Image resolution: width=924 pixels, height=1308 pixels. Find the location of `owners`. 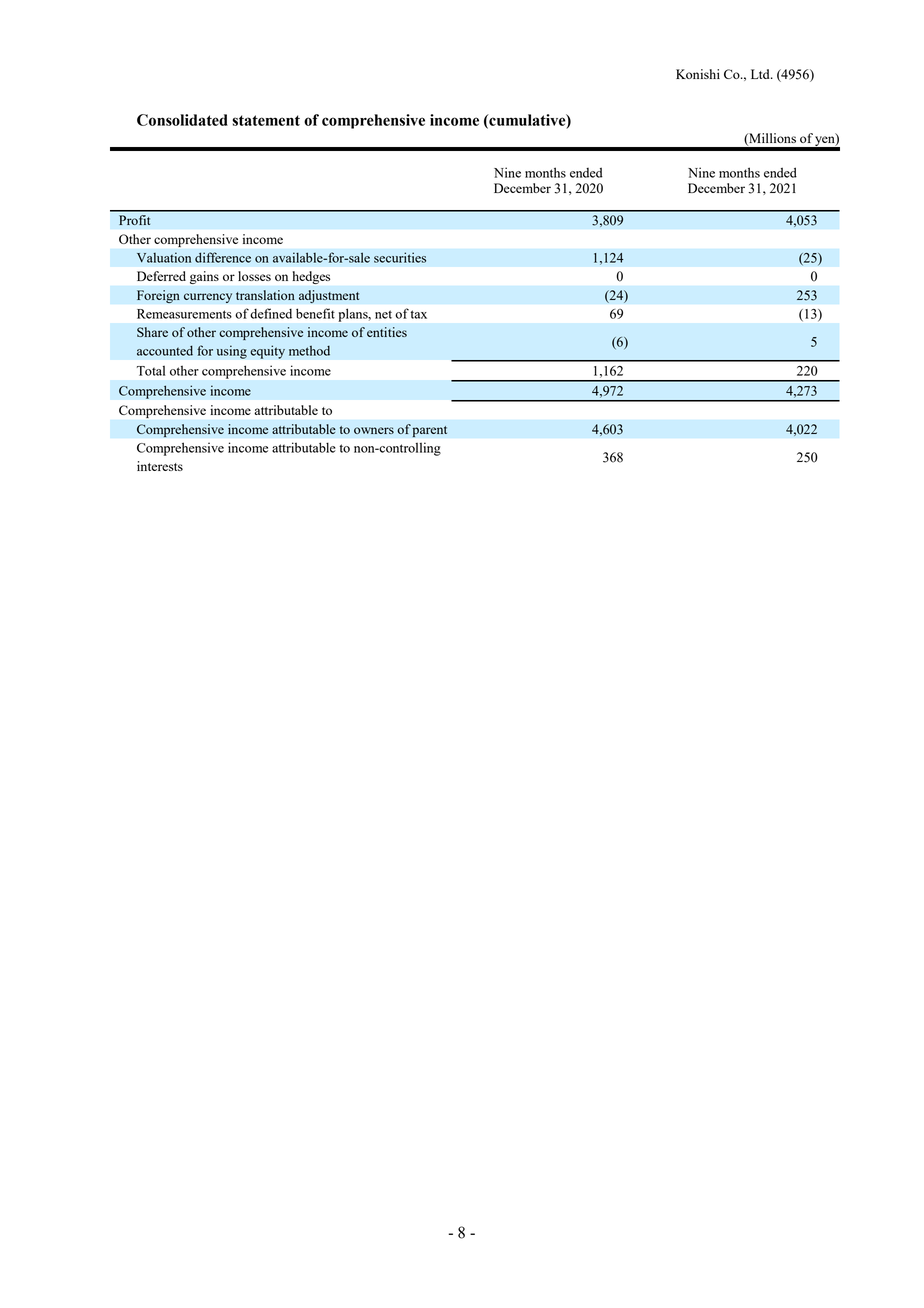

owners is located at coordinates (374, 430).
